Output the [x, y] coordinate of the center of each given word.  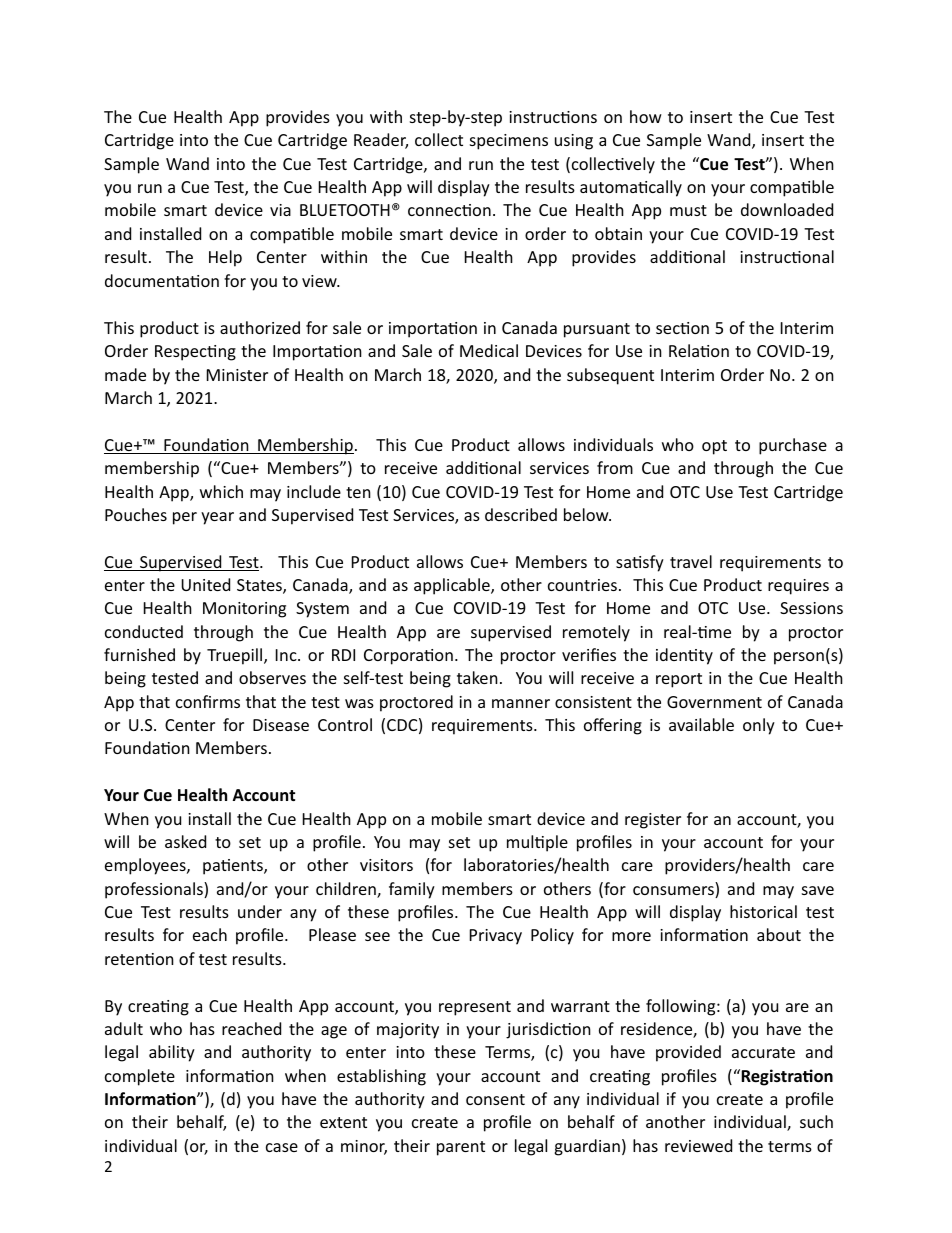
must [688, 210]
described [521, 514]
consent [495, 1099]
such [816, 1121]
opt [714, 447]
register [653, 821]
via [280, 210]
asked [185, 841]
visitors [386, 865]
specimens [509, 142]
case [282, 1147]
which [221, 491]
